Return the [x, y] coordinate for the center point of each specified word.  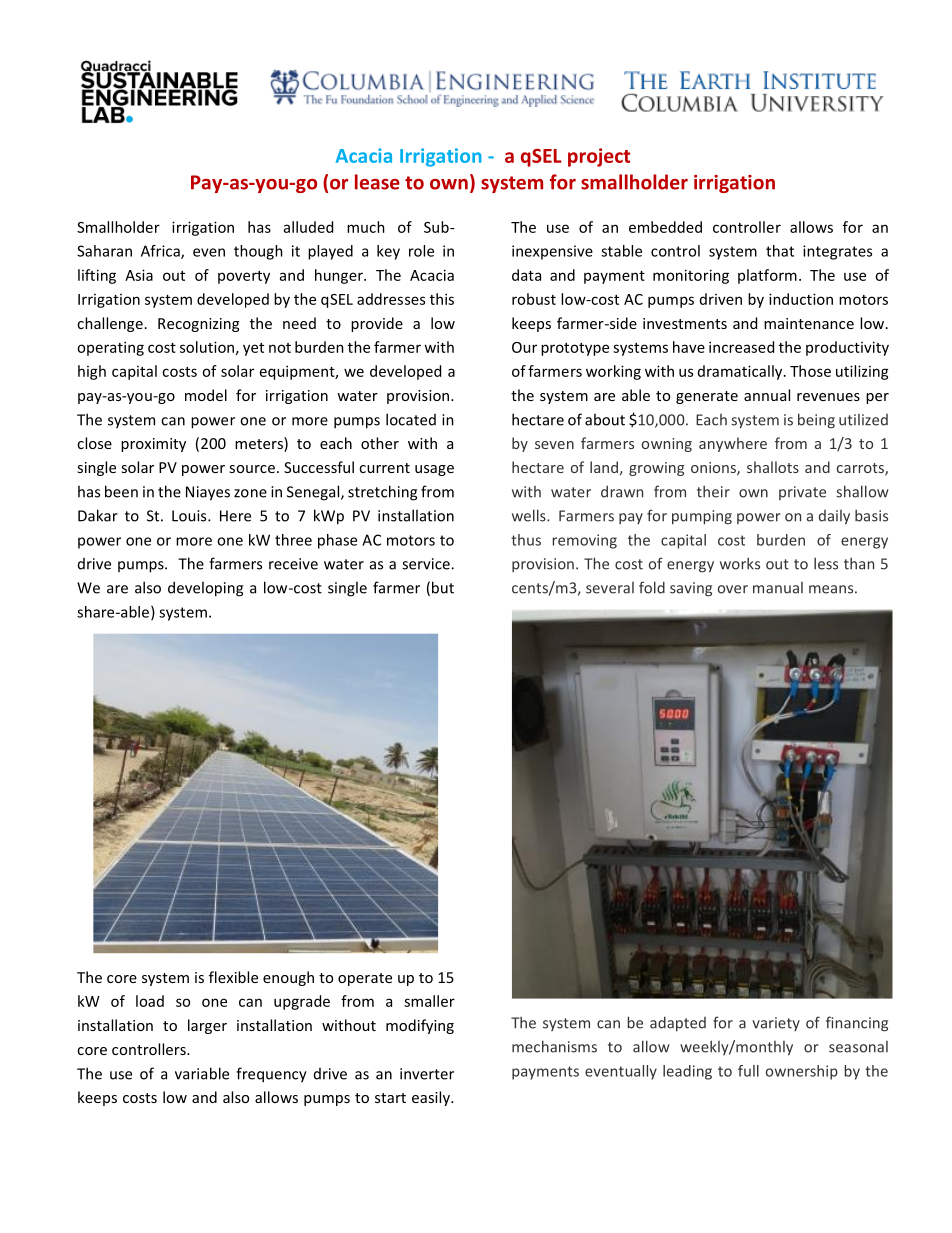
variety [776, 1024]
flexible [233, 977]
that [780, 251]
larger [207, 1026]
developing [205, 589]
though [258, 252]
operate [365, 979]
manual [778, 588]
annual [767, 395]
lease [377, 182]
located [411, 419]
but [443, 587]
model [206, 395]
